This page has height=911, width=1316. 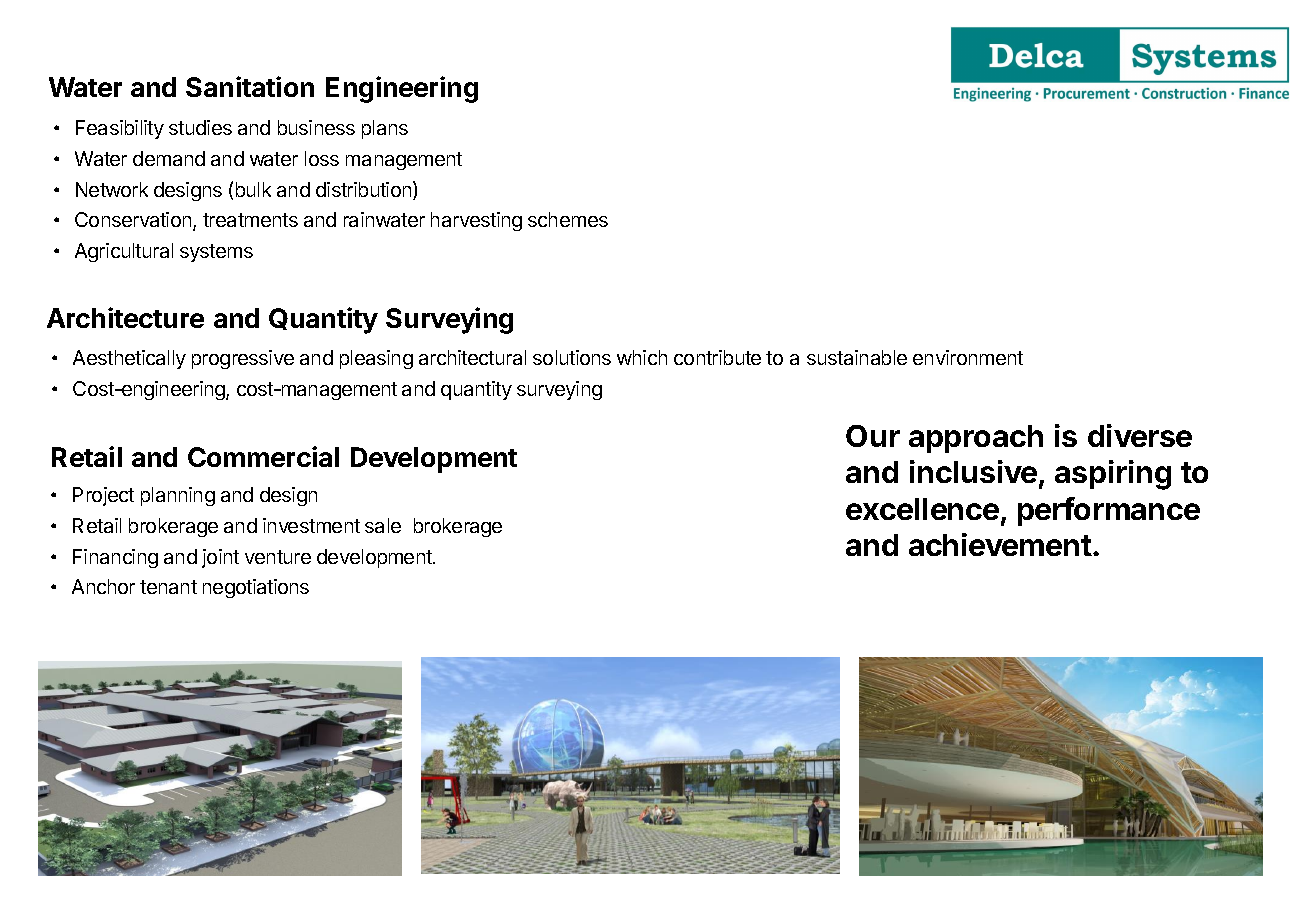 I want to click on environment, so click(x=968, y=357).
